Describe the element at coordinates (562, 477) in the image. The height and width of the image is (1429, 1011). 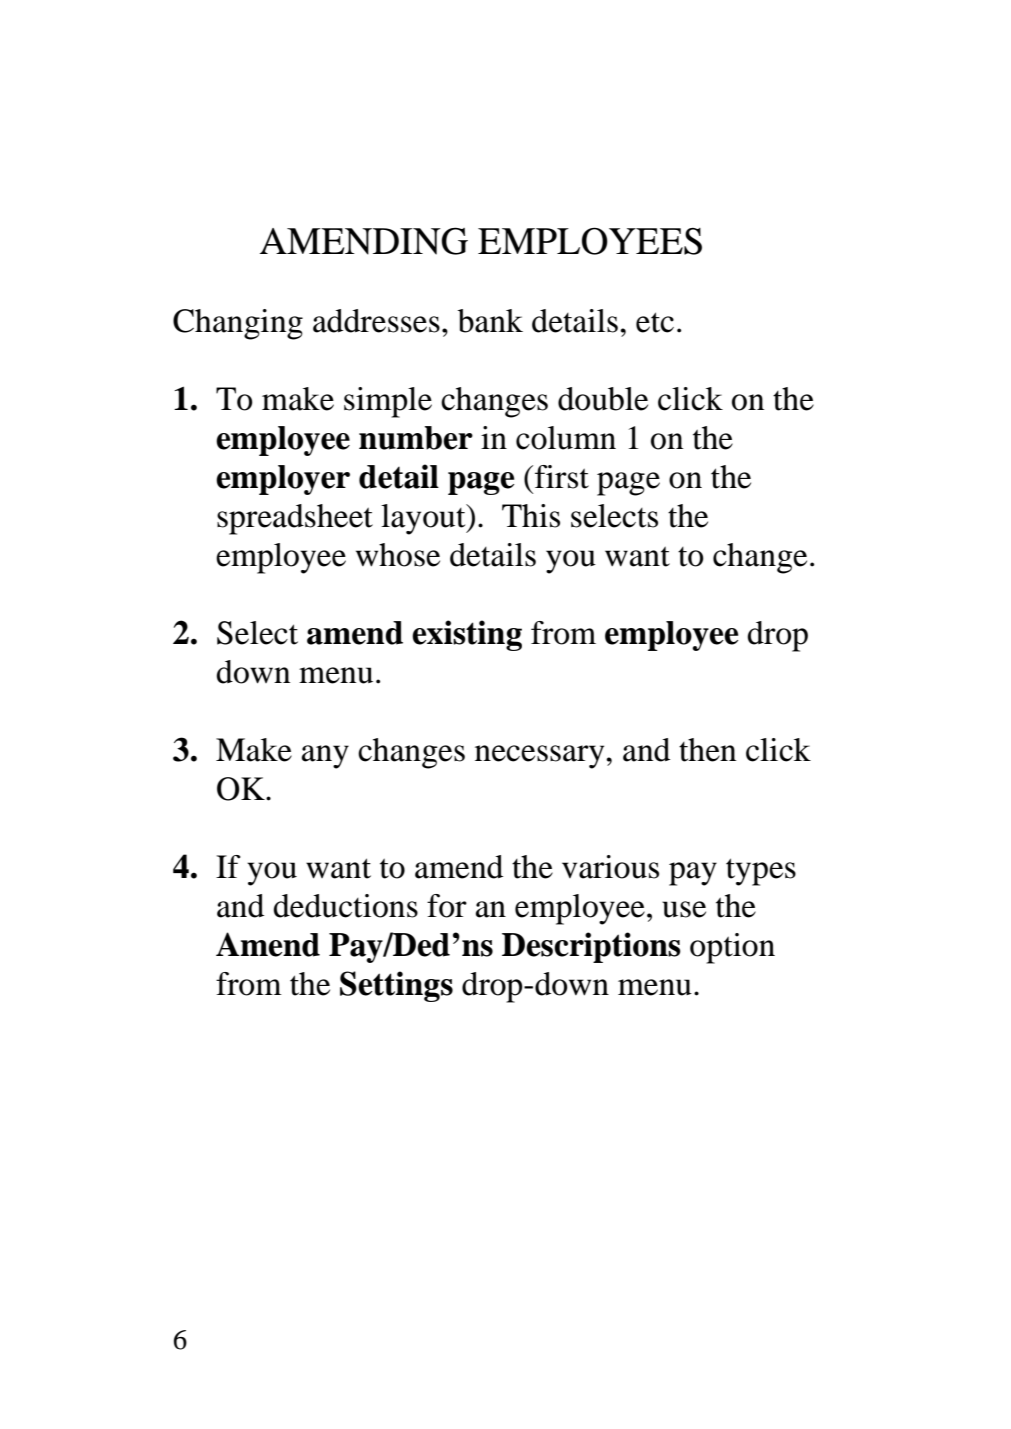
I see `first` at that location.
